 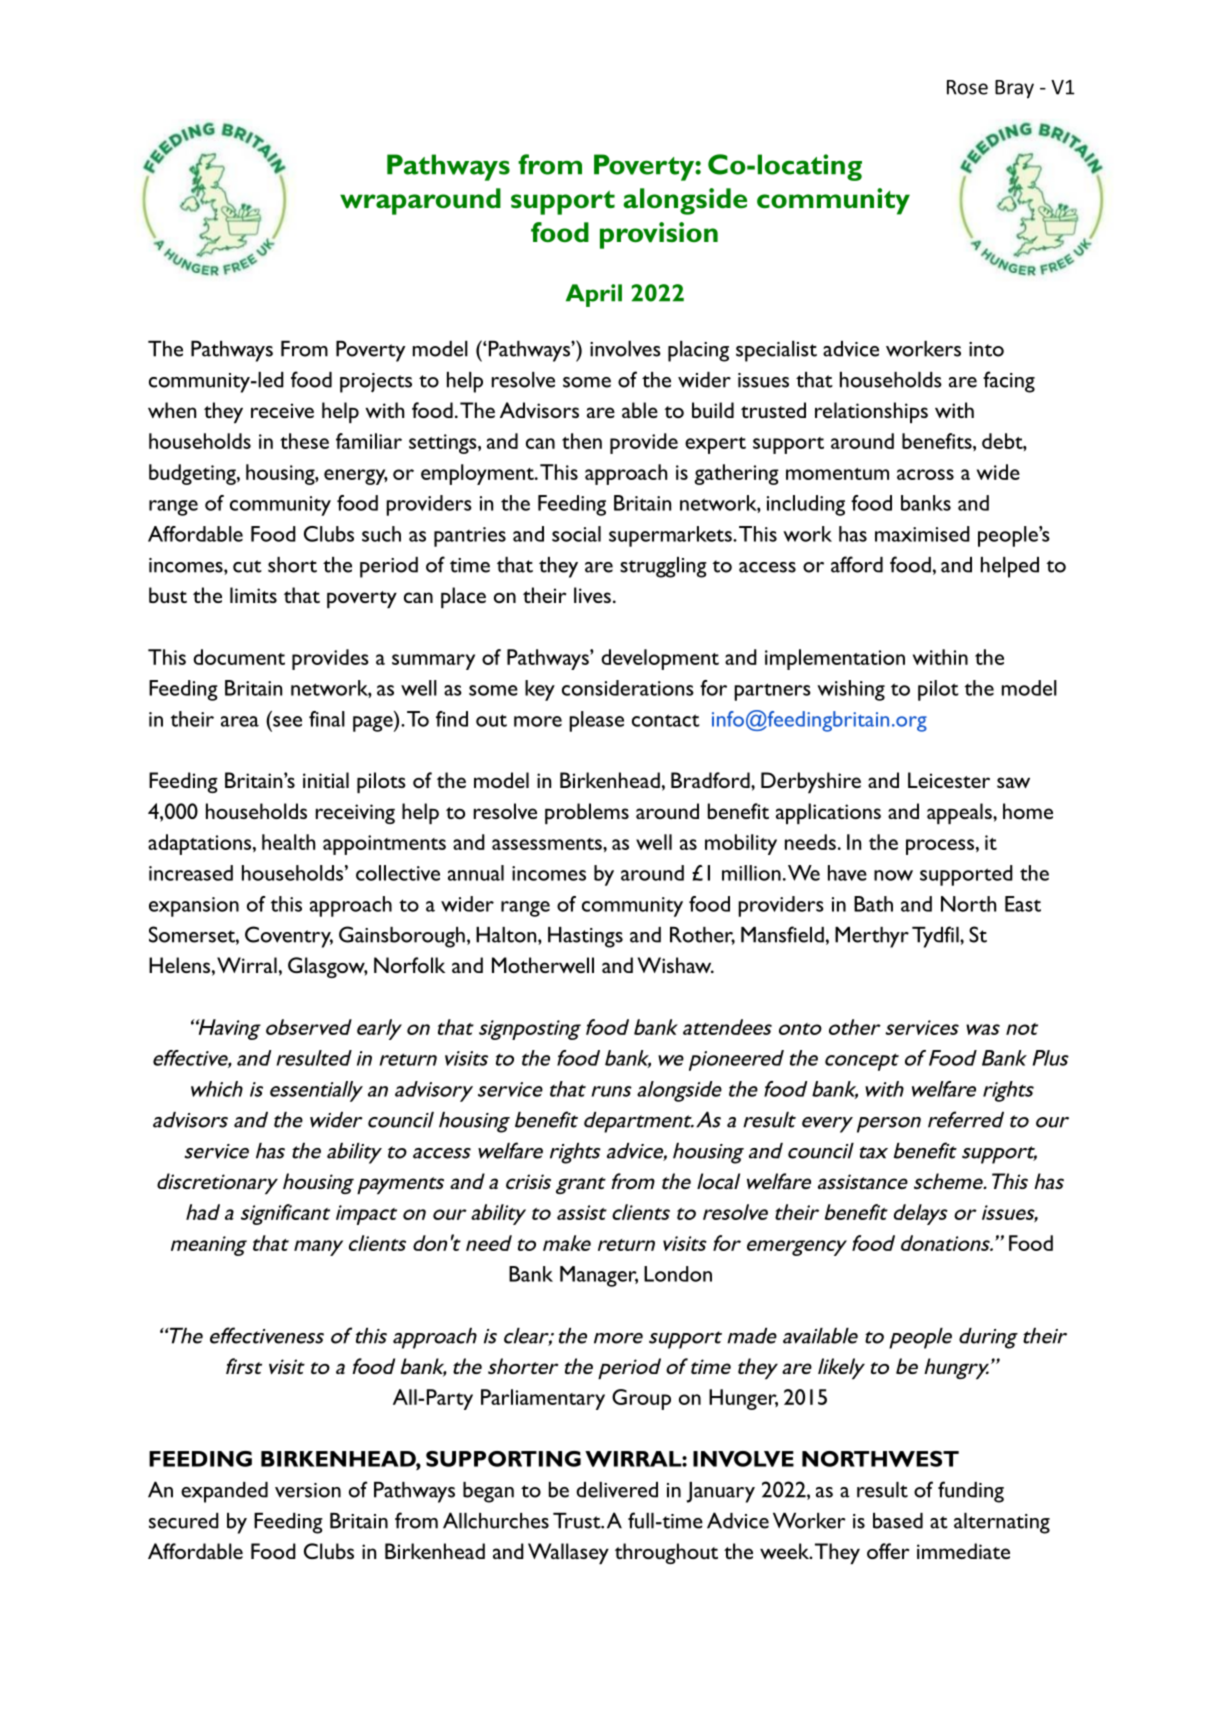 What do you see at coordinates (898, 1521) in the image?
I see `based` at bounding box center [898, 1521].
